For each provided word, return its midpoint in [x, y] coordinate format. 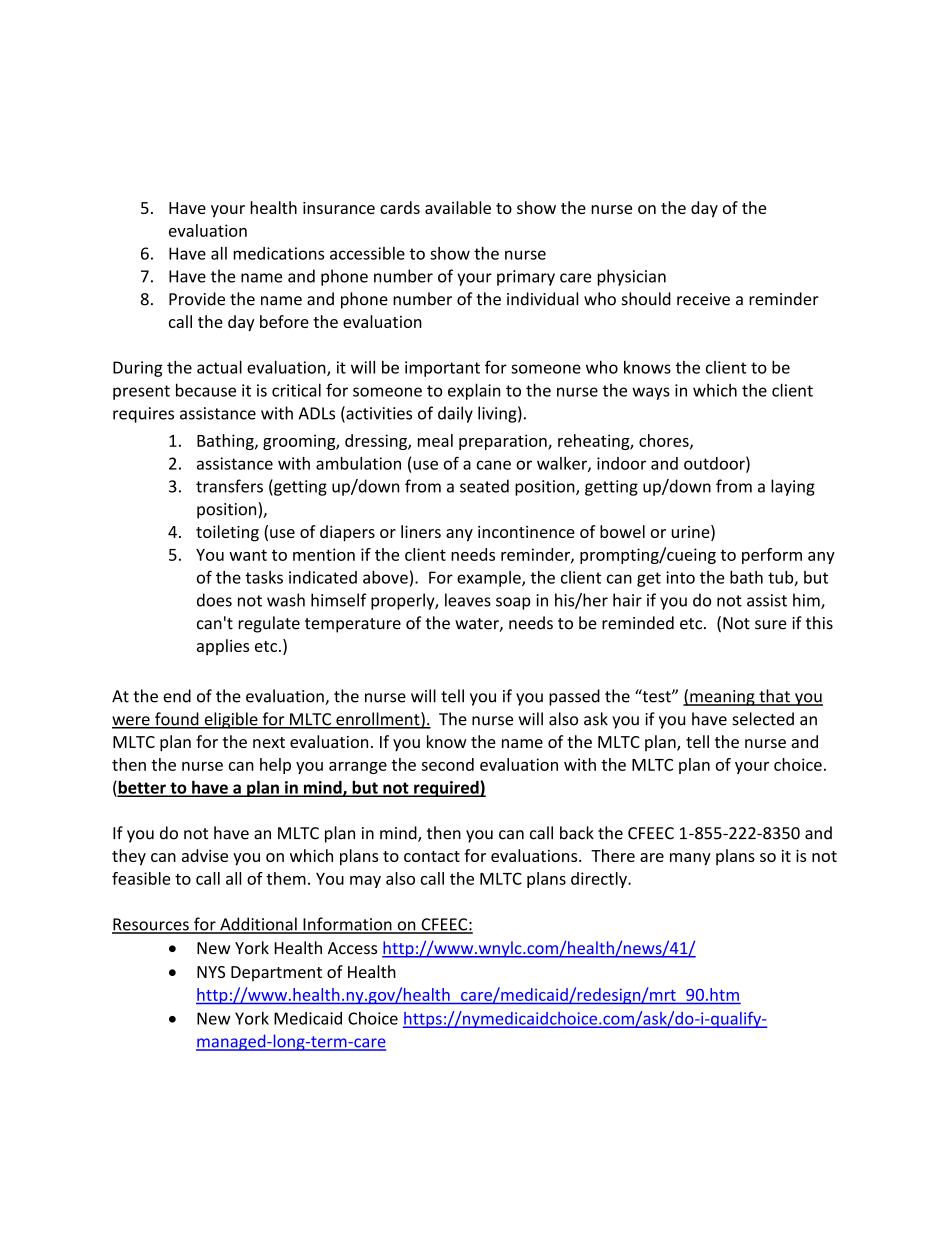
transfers [229, 486]
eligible [231, 720]
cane [494, 465]
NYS [211, 972]
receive [703, 299]
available [458, 207]
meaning [722, 698]
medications [278, 253]
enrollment [378, 720]
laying [793, 487]
